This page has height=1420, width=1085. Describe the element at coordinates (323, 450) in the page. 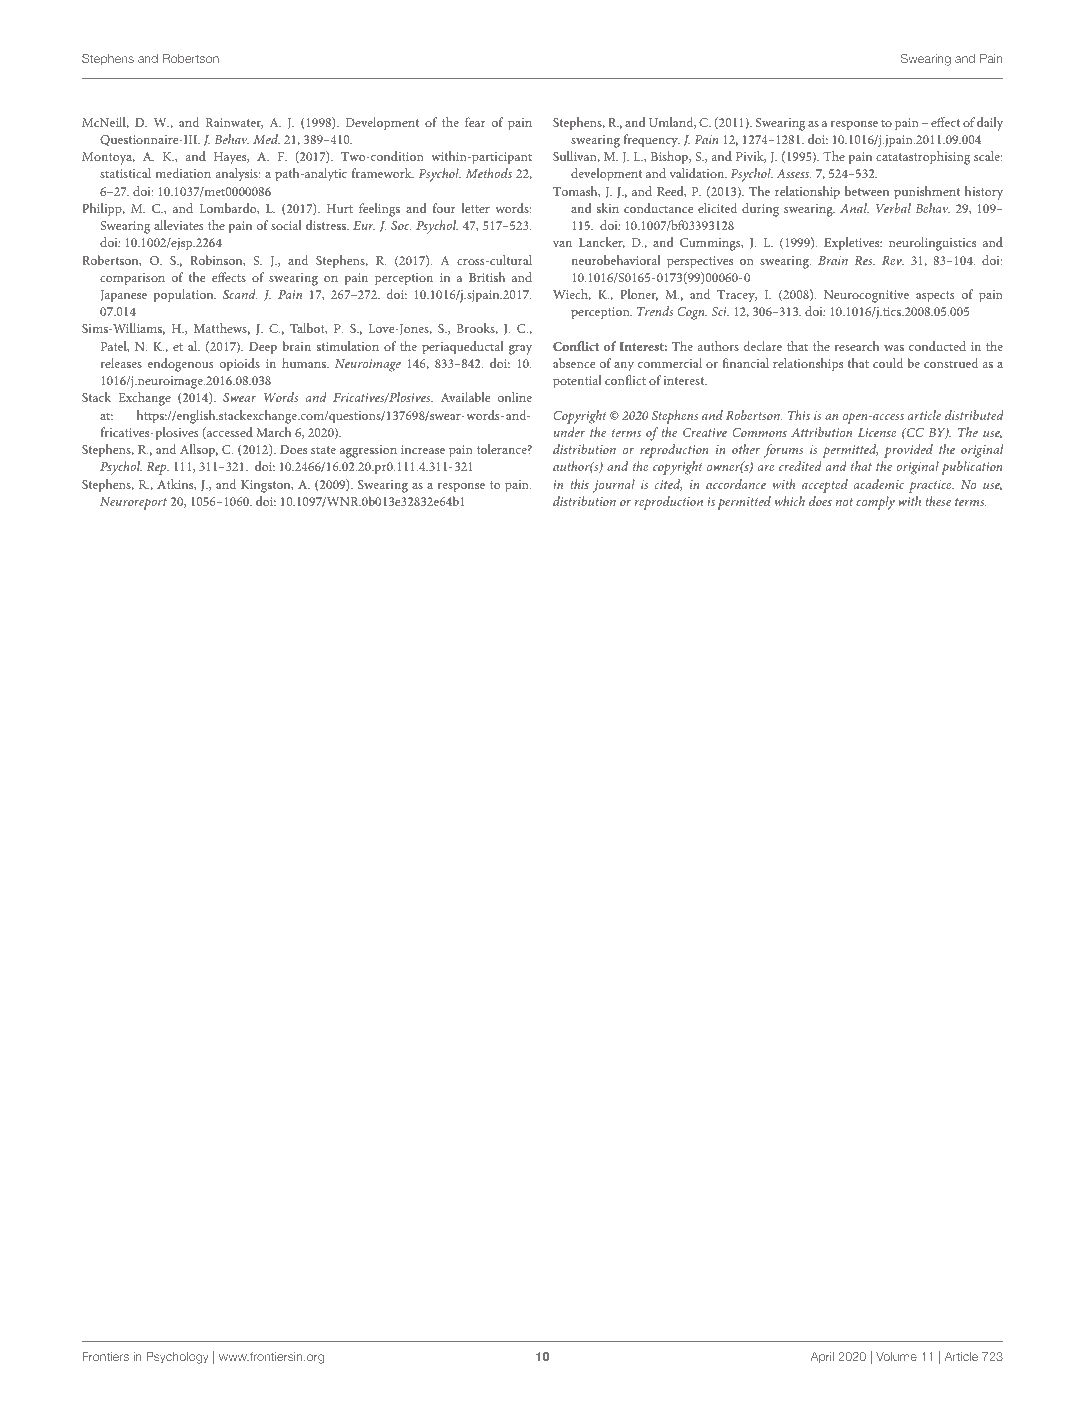

I see `state` at that location.
